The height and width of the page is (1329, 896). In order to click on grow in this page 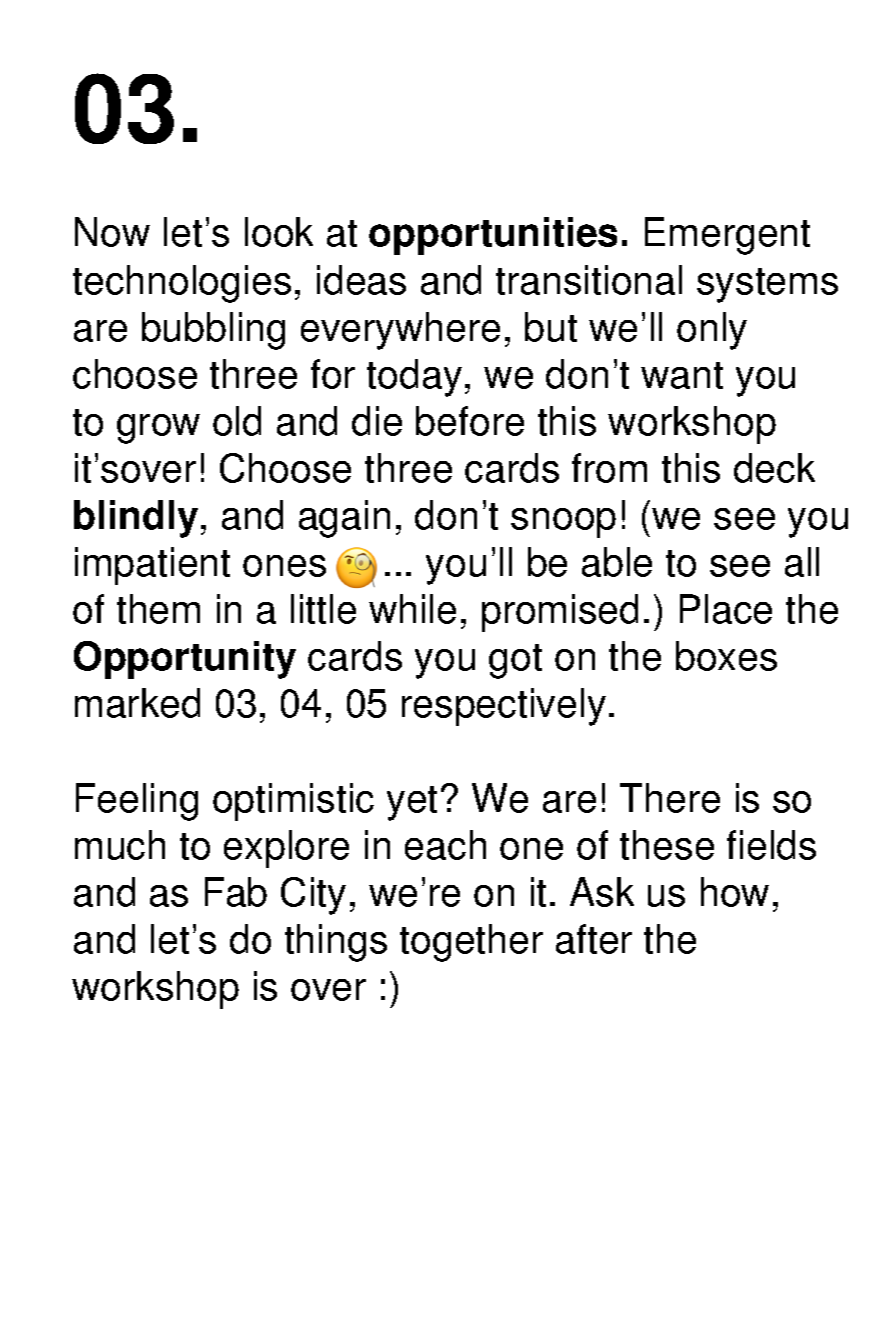, I will do `click(158, 429)`.
